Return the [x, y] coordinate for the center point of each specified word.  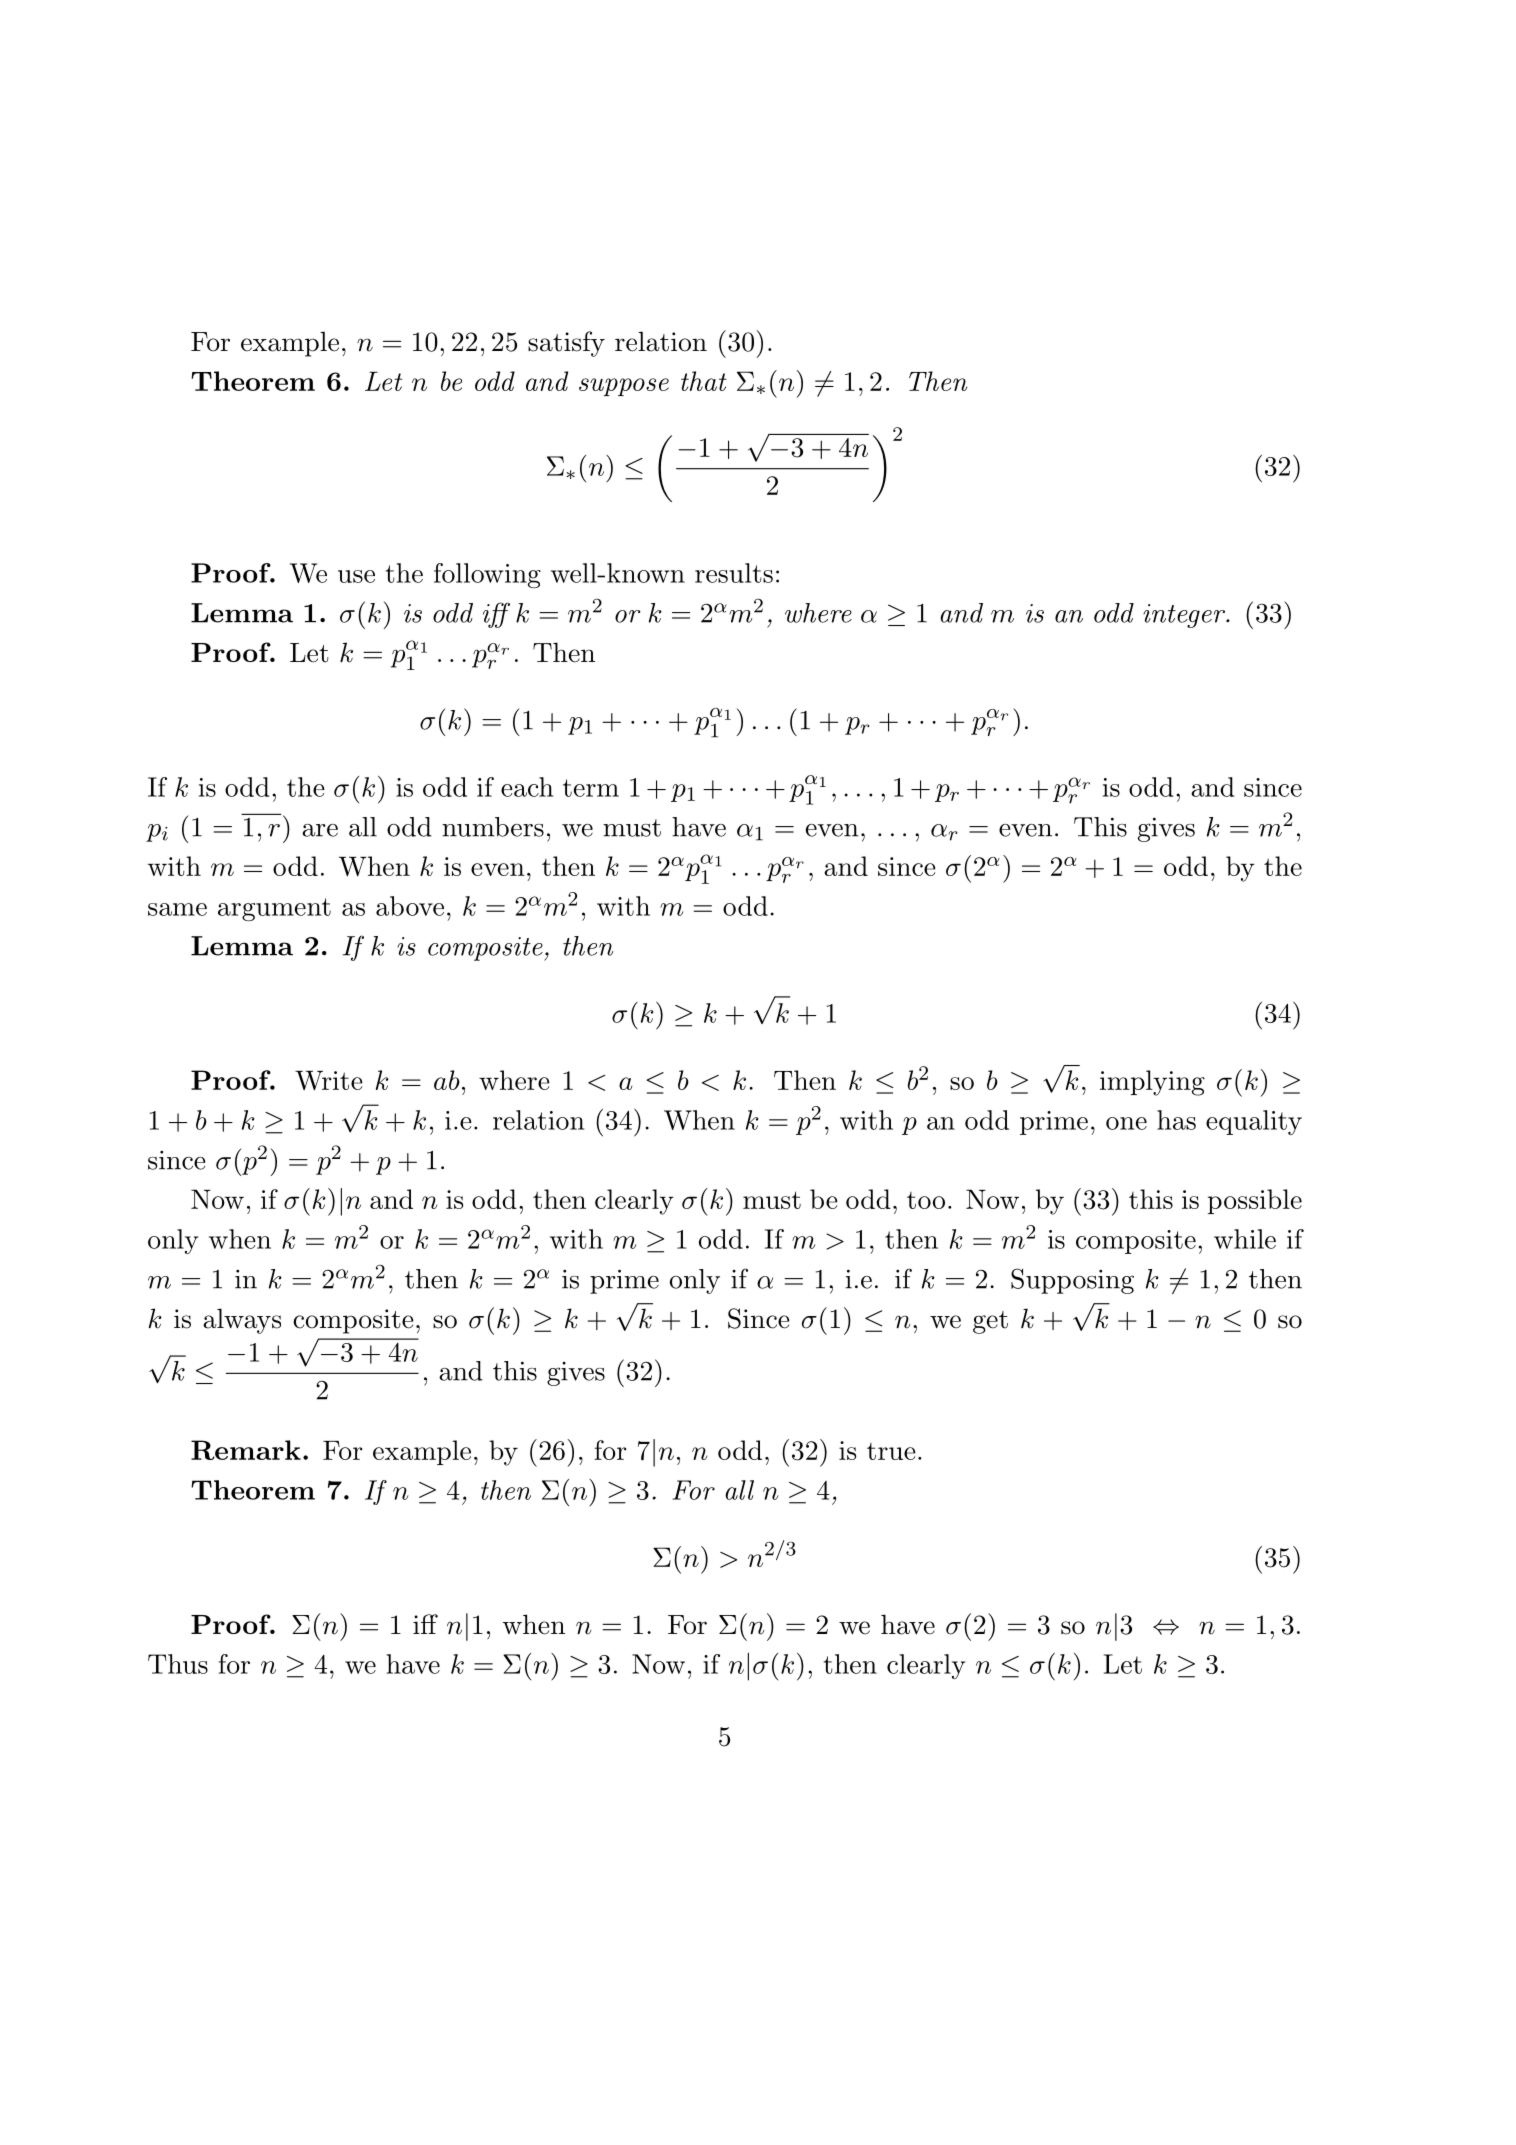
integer [1185, 616]
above [410, 906]
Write [329, 1080]
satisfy [566, 344]
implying [1152, 1083]
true [891, 1451]
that [704, 381]
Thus [178, 1664]
